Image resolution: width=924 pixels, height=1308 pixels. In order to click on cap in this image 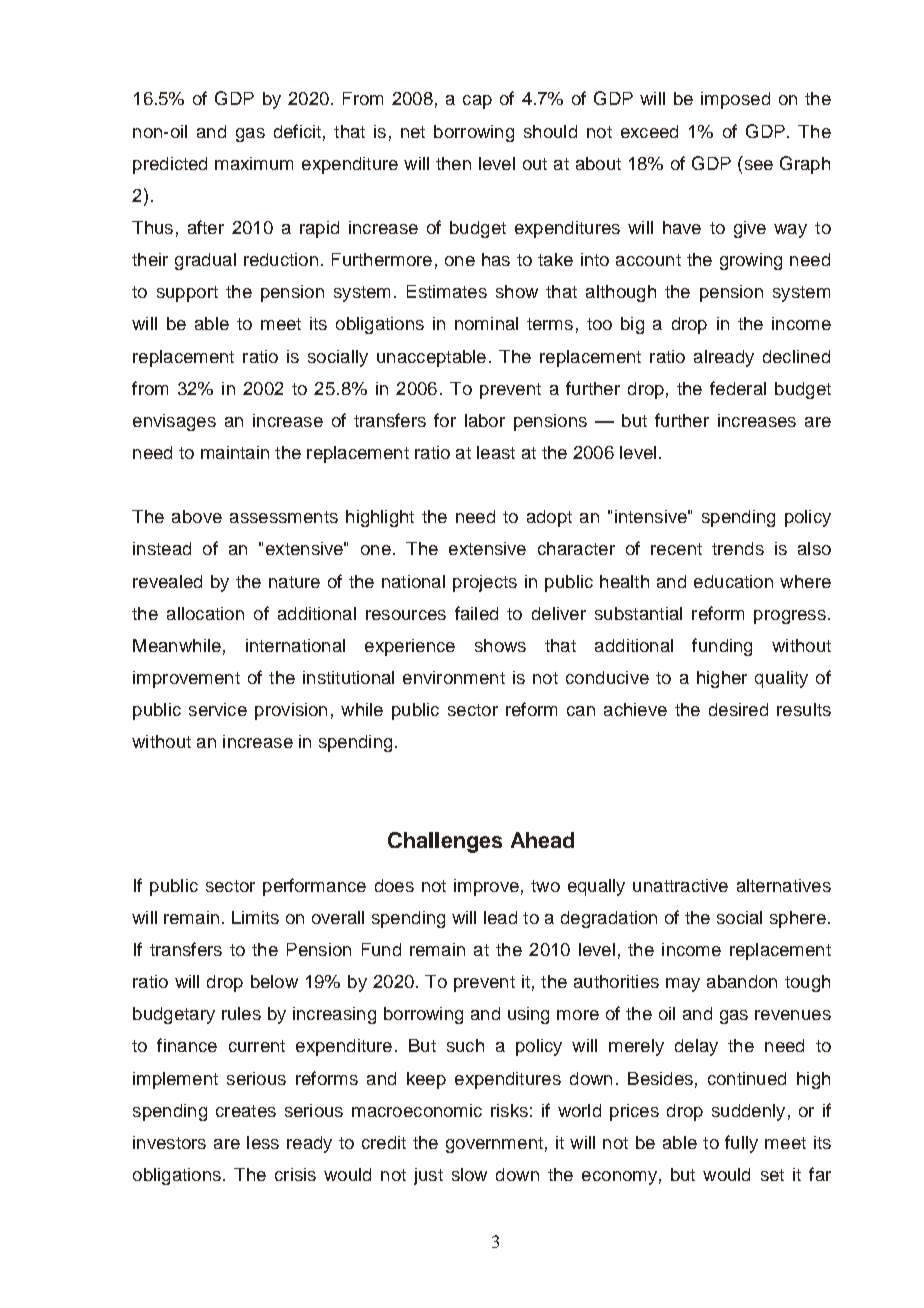, I will do `click(477, 102)`.
